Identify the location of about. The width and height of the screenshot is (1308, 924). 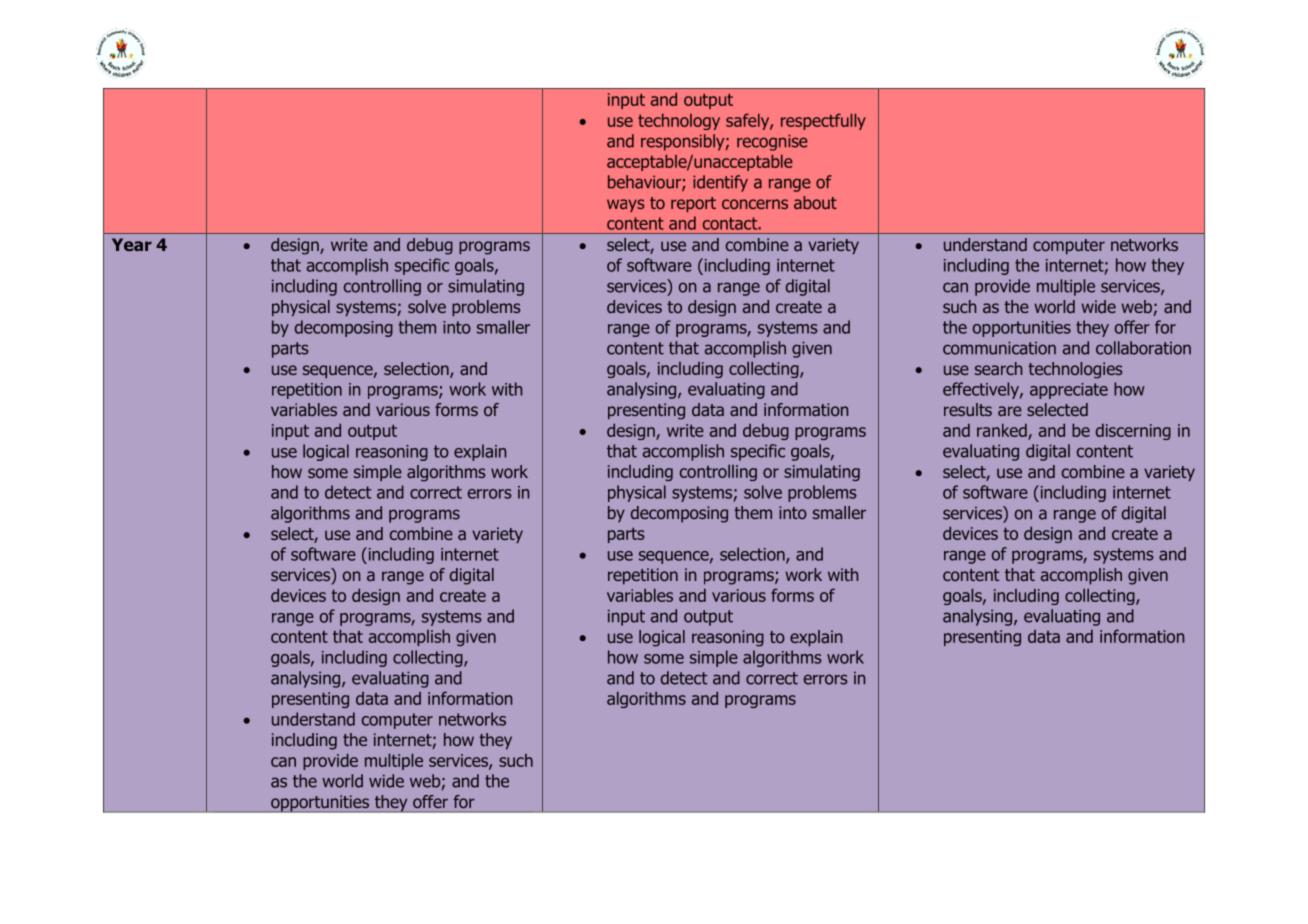
(815, 202).
